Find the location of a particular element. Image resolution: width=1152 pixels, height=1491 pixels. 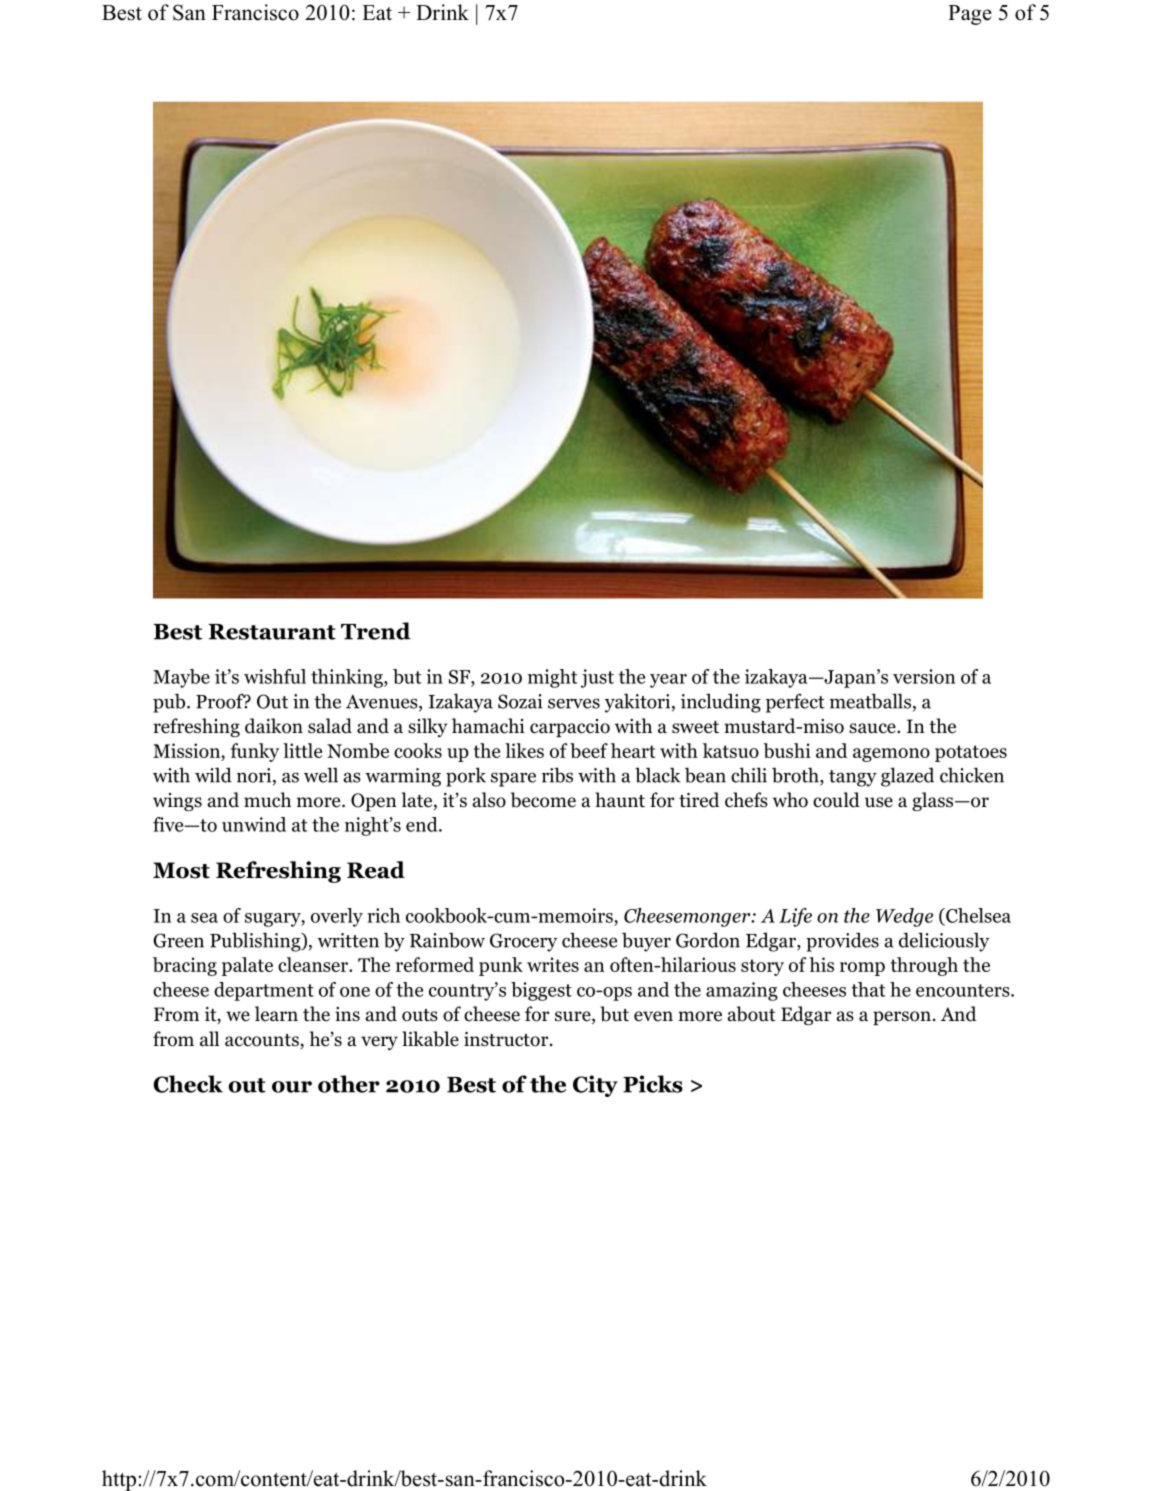

version is located at coordinates (924, 676).
